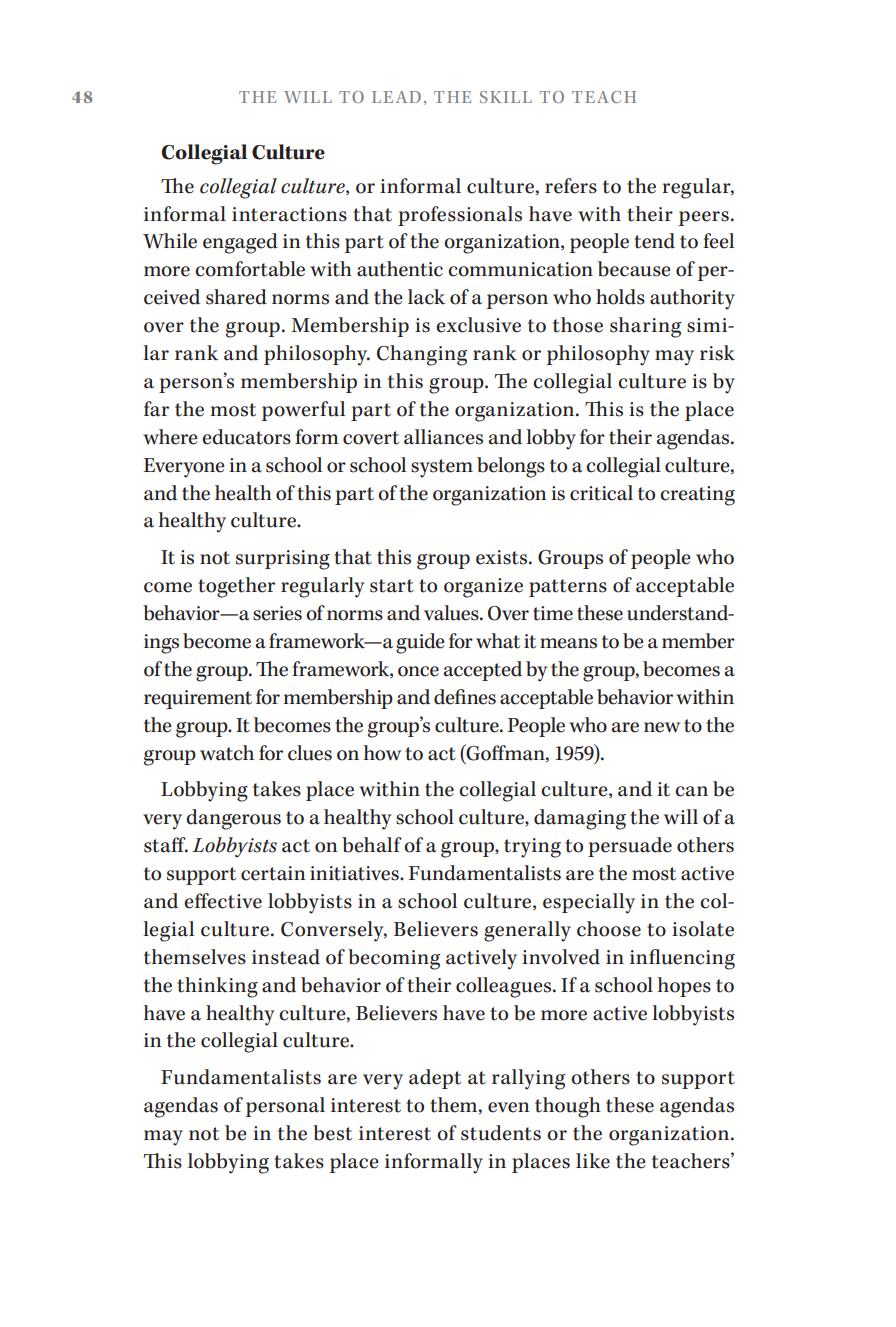 The width and height of the image is (896, 1327). What do you see at coordinates (372, 845) in the image?
I see `behalf` at bounding box center [372, 845].
